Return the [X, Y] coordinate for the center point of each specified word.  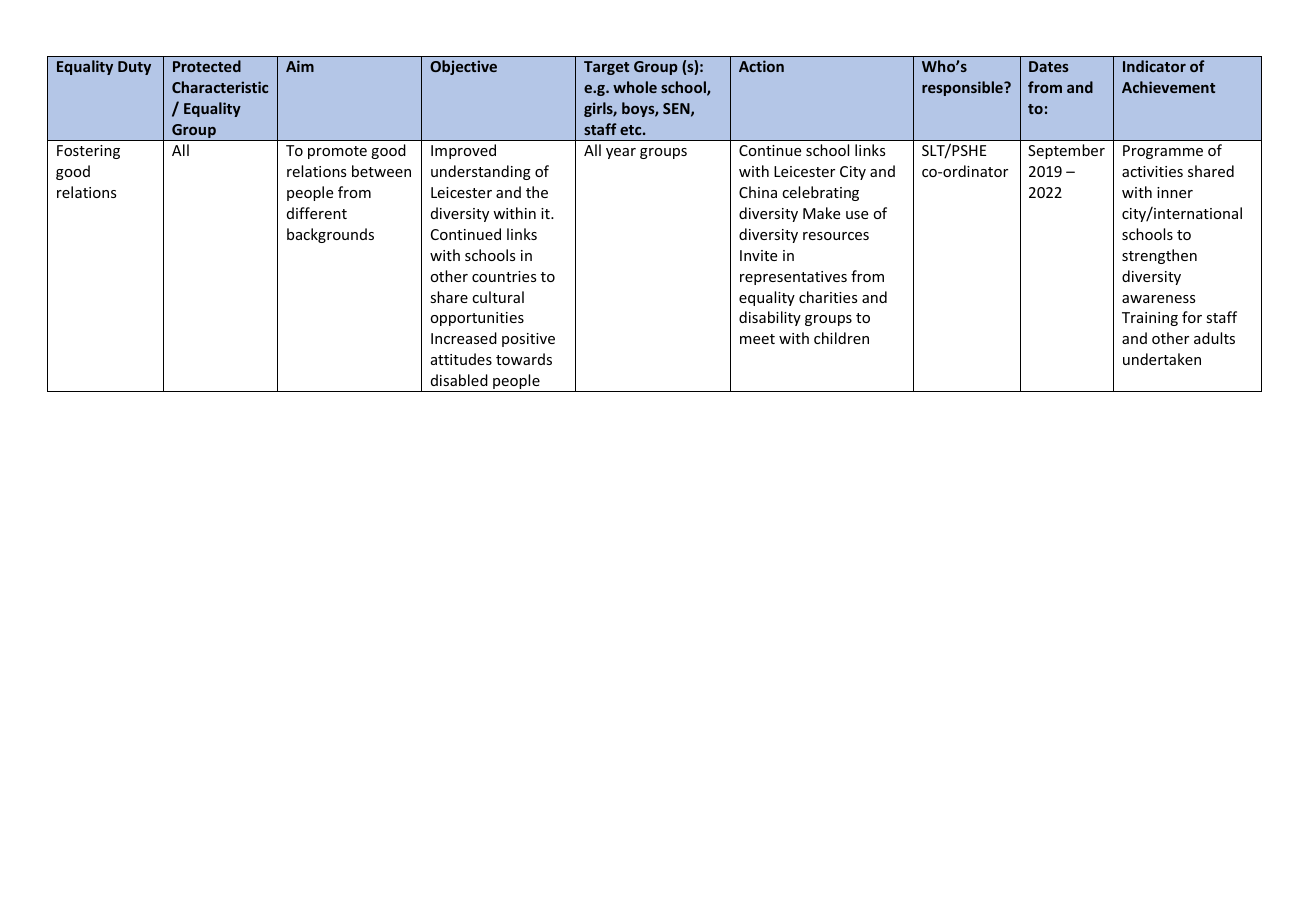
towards [524, 359]
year [621, 153]
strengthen [1159, 256]
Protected [207, 66]
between [381, 171]
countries [504, 276]
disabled [459, 380]
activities [1152, 171]
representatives [793, 278]
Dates [1049, 66]
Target [606, 68]
